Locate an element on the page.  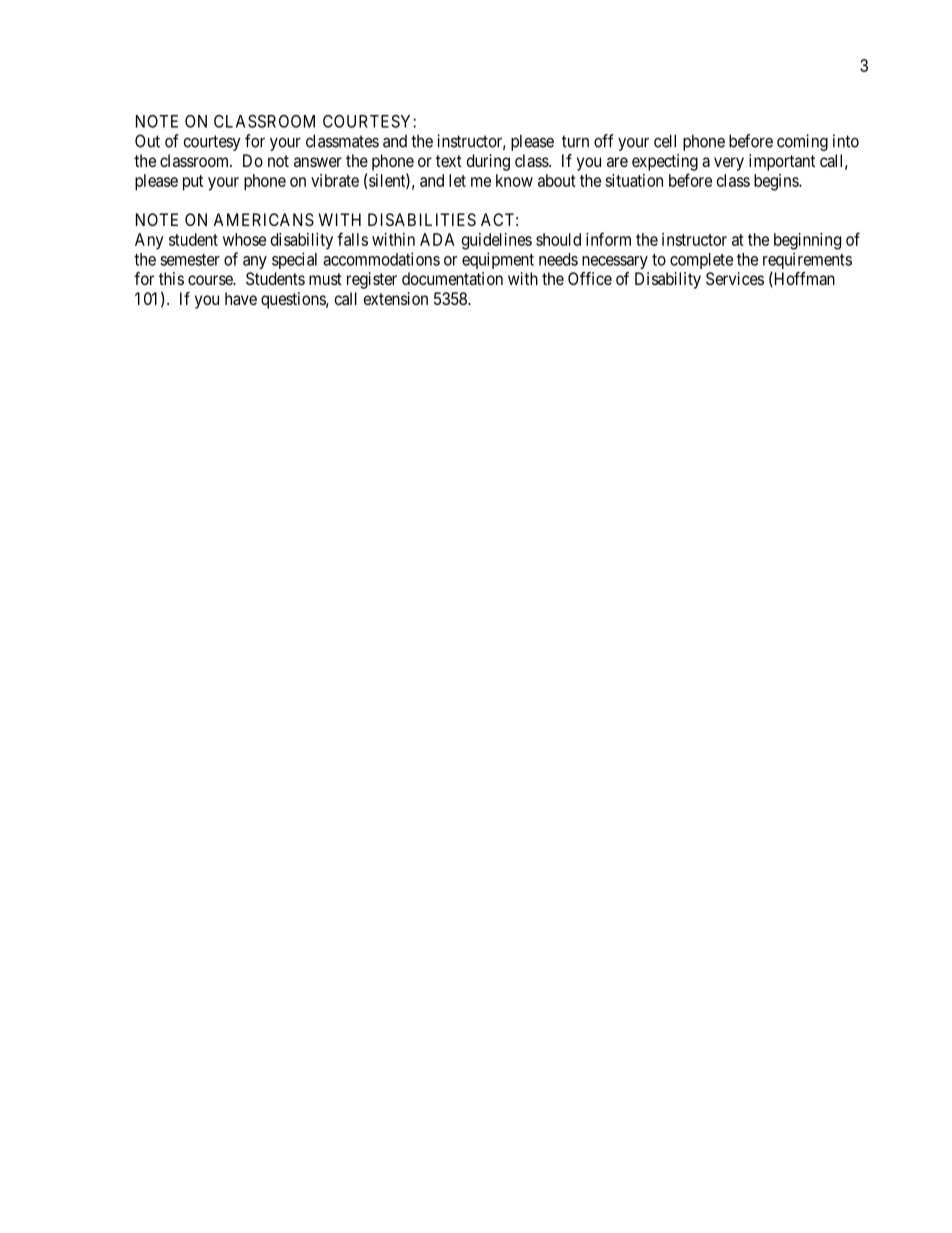
AMERICANS is located at coordinates (263, 219).
